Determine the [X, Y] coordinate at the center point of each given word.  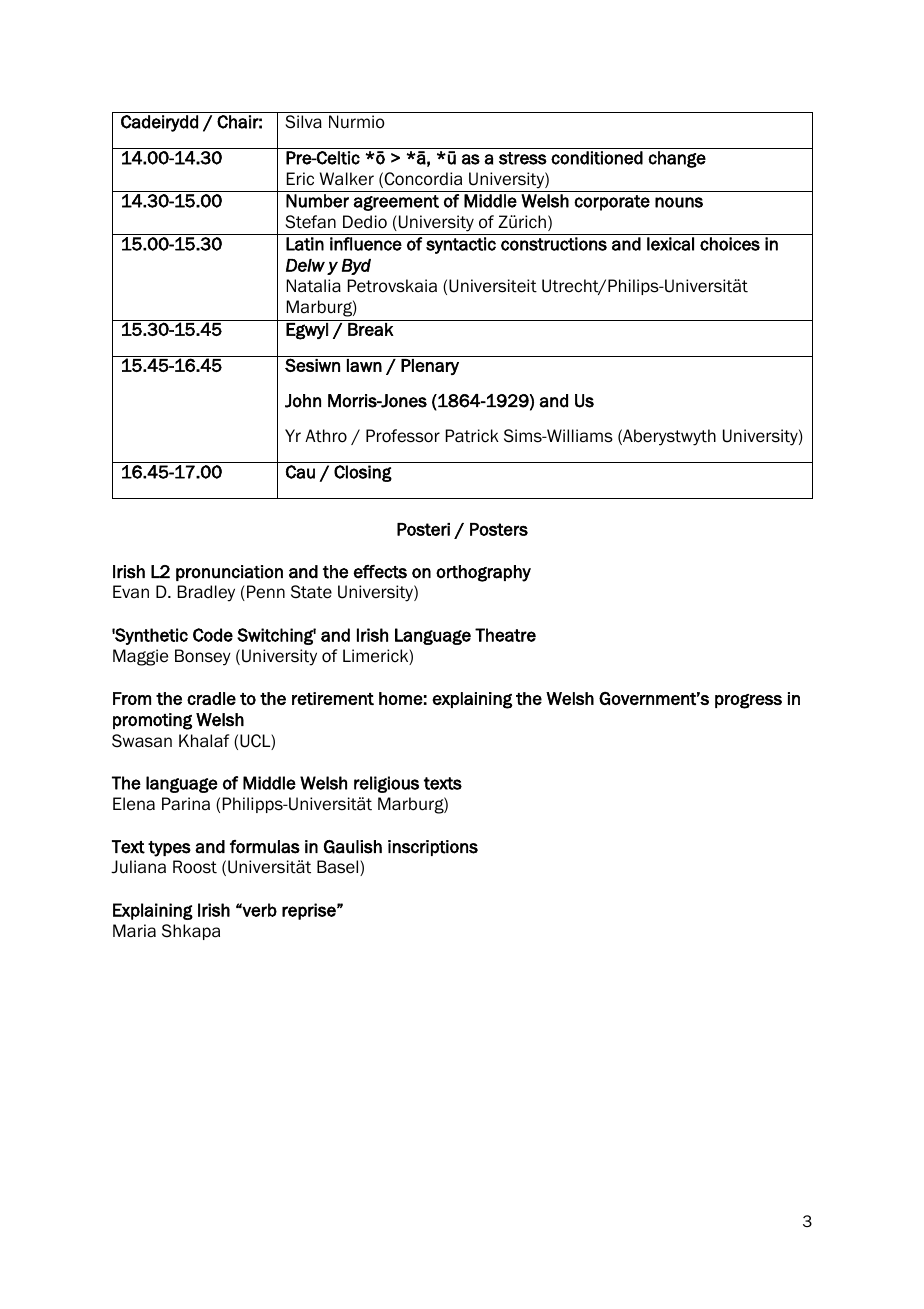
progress [748, 701]
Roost [195, 867]
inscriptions [433, 848]
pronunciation [229, 573]
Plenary [430, 367]
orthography [483, 573]
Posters [499, 529]
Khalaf [204, 741]
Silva [304, 122]
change [677, 159]
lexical [670, 244]
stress [523, 158]
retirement [333, 698]
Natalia [314, 286]
